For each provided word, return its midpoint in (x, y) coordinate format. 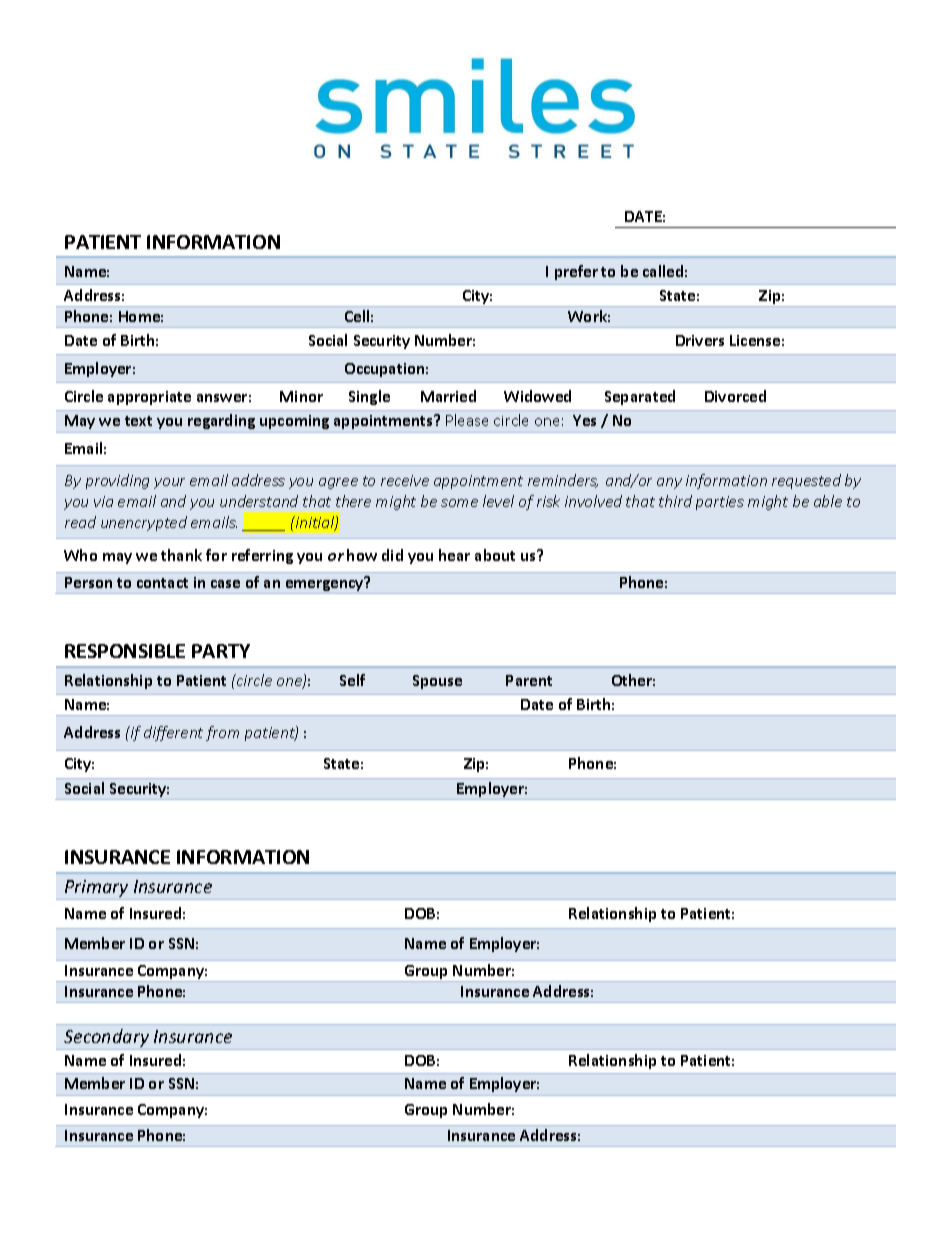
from (222, 733)
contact (162, 583)
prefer (576, 272)
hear (454, 555)
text (138, 421)
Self (352, 680)
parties (720, 503)
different (173, 733)
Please (467, 420)
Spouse (437, 682)
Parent (529, 680)
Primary (96, 888)
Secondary (106, 1038)
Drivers (700, 340)
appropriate (149, 398)
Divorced (735, 396)
